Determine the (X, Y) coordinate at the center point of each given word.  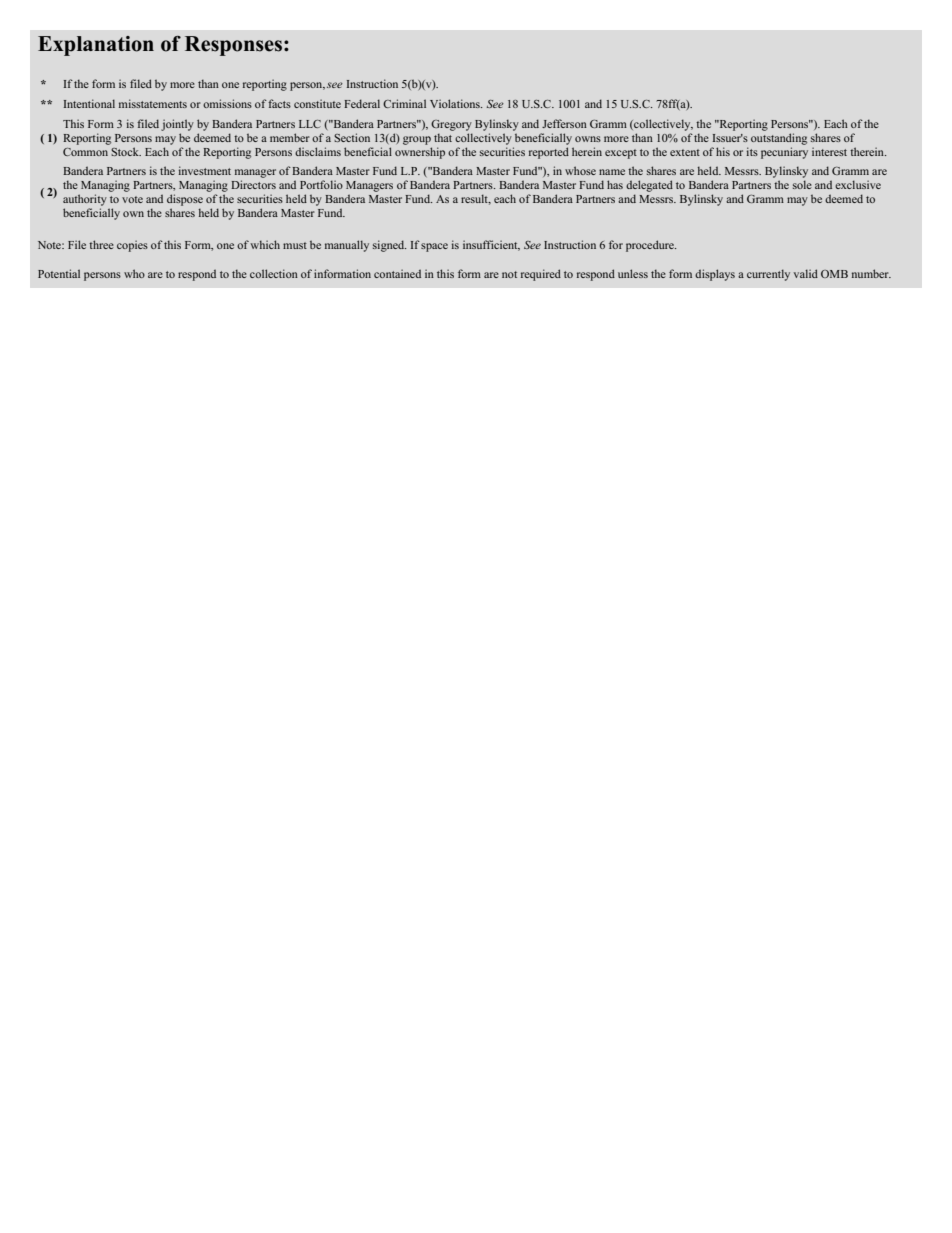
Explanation (96, 46)
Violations (456, 103)
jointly (177, 125)
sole (802, 184)
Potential (59, 273)
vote (132, 199)
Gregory (451, 125)
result (476, 199)
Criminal (404, 103)
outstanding (779, 137)
